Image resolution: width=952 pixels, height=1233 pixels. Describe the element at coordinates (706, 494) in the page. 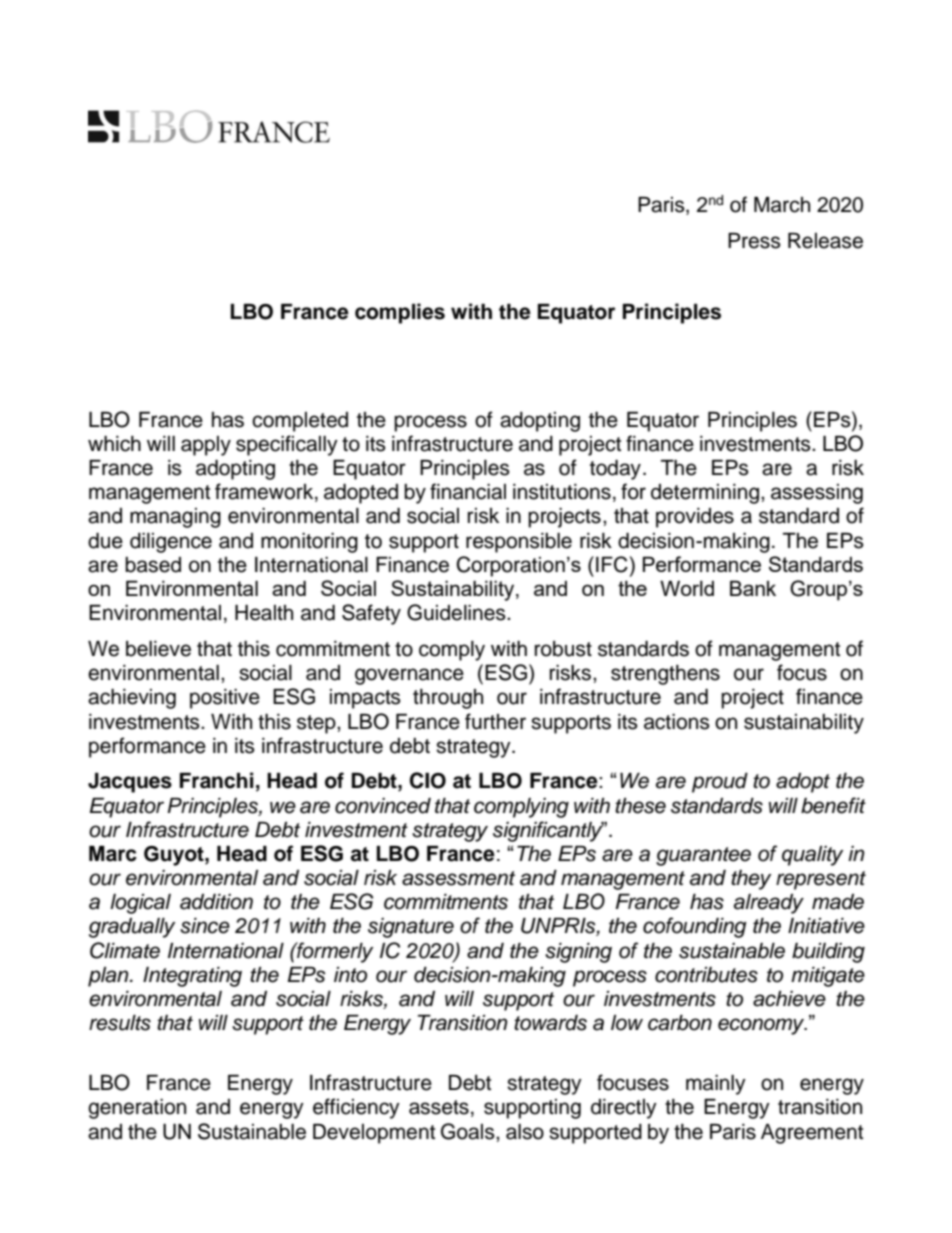

I see `determining` at that location.
